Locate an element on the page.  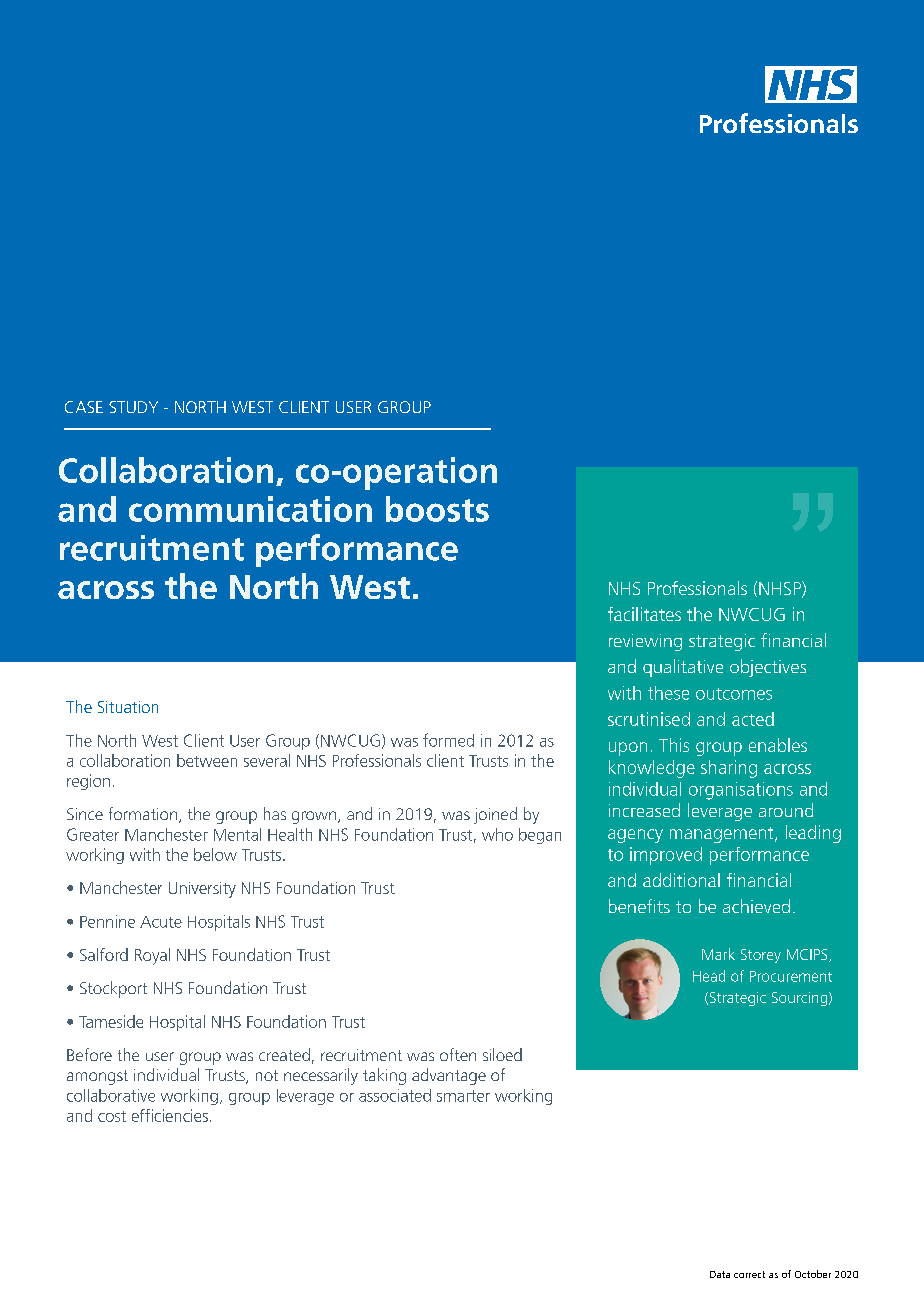
facilitates is located at coordinates (644, 614).
